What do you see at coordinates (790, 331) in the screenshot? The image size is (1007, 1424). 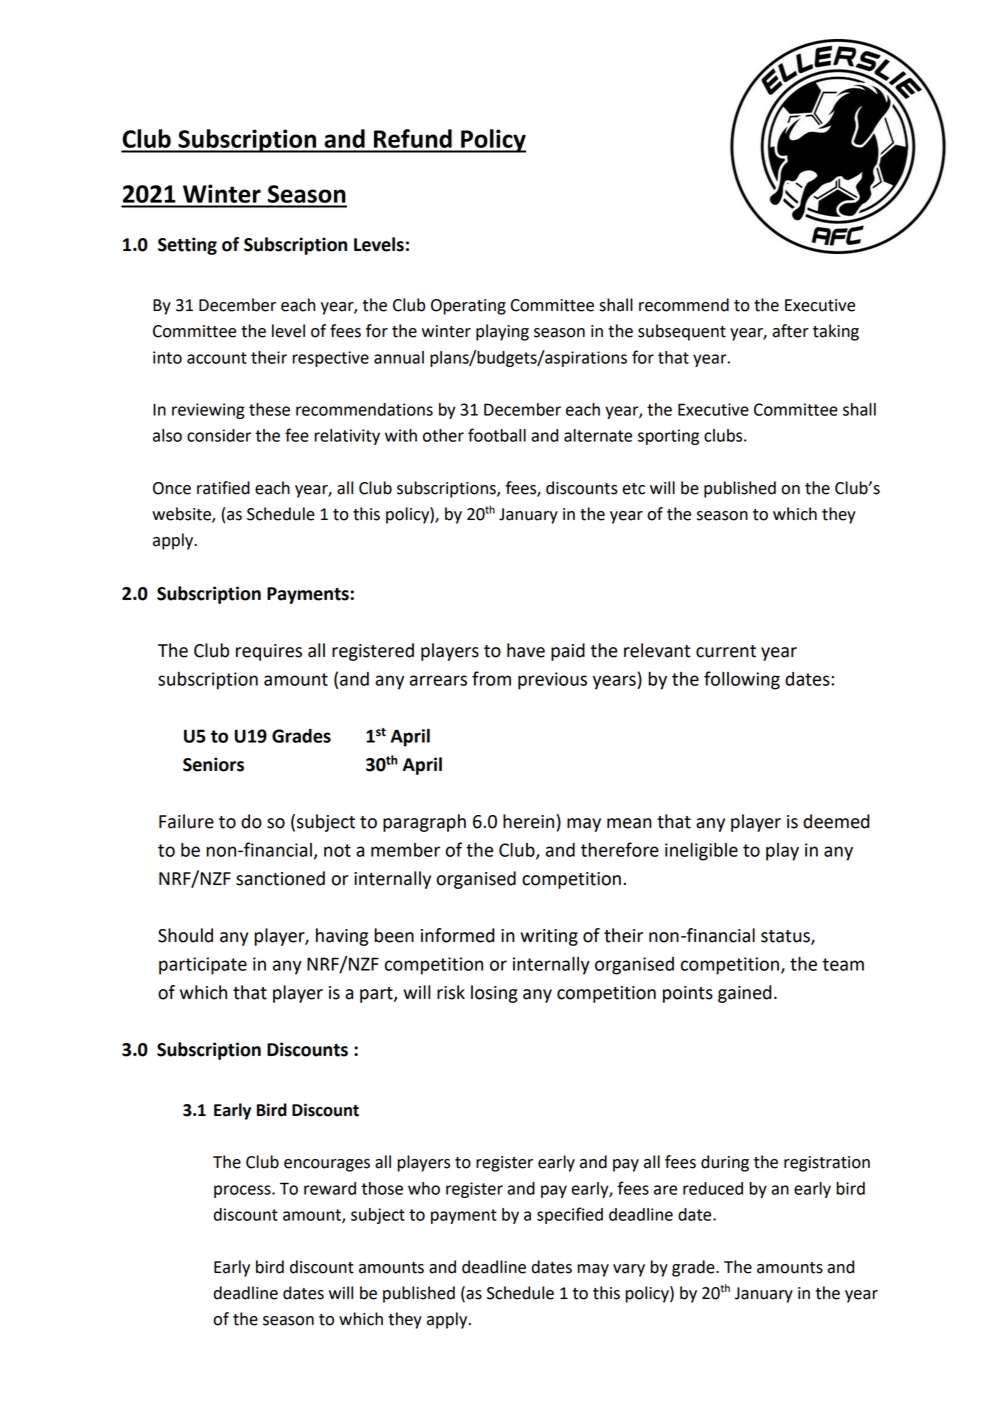 I see `after` at bounding box center [790, 331].
